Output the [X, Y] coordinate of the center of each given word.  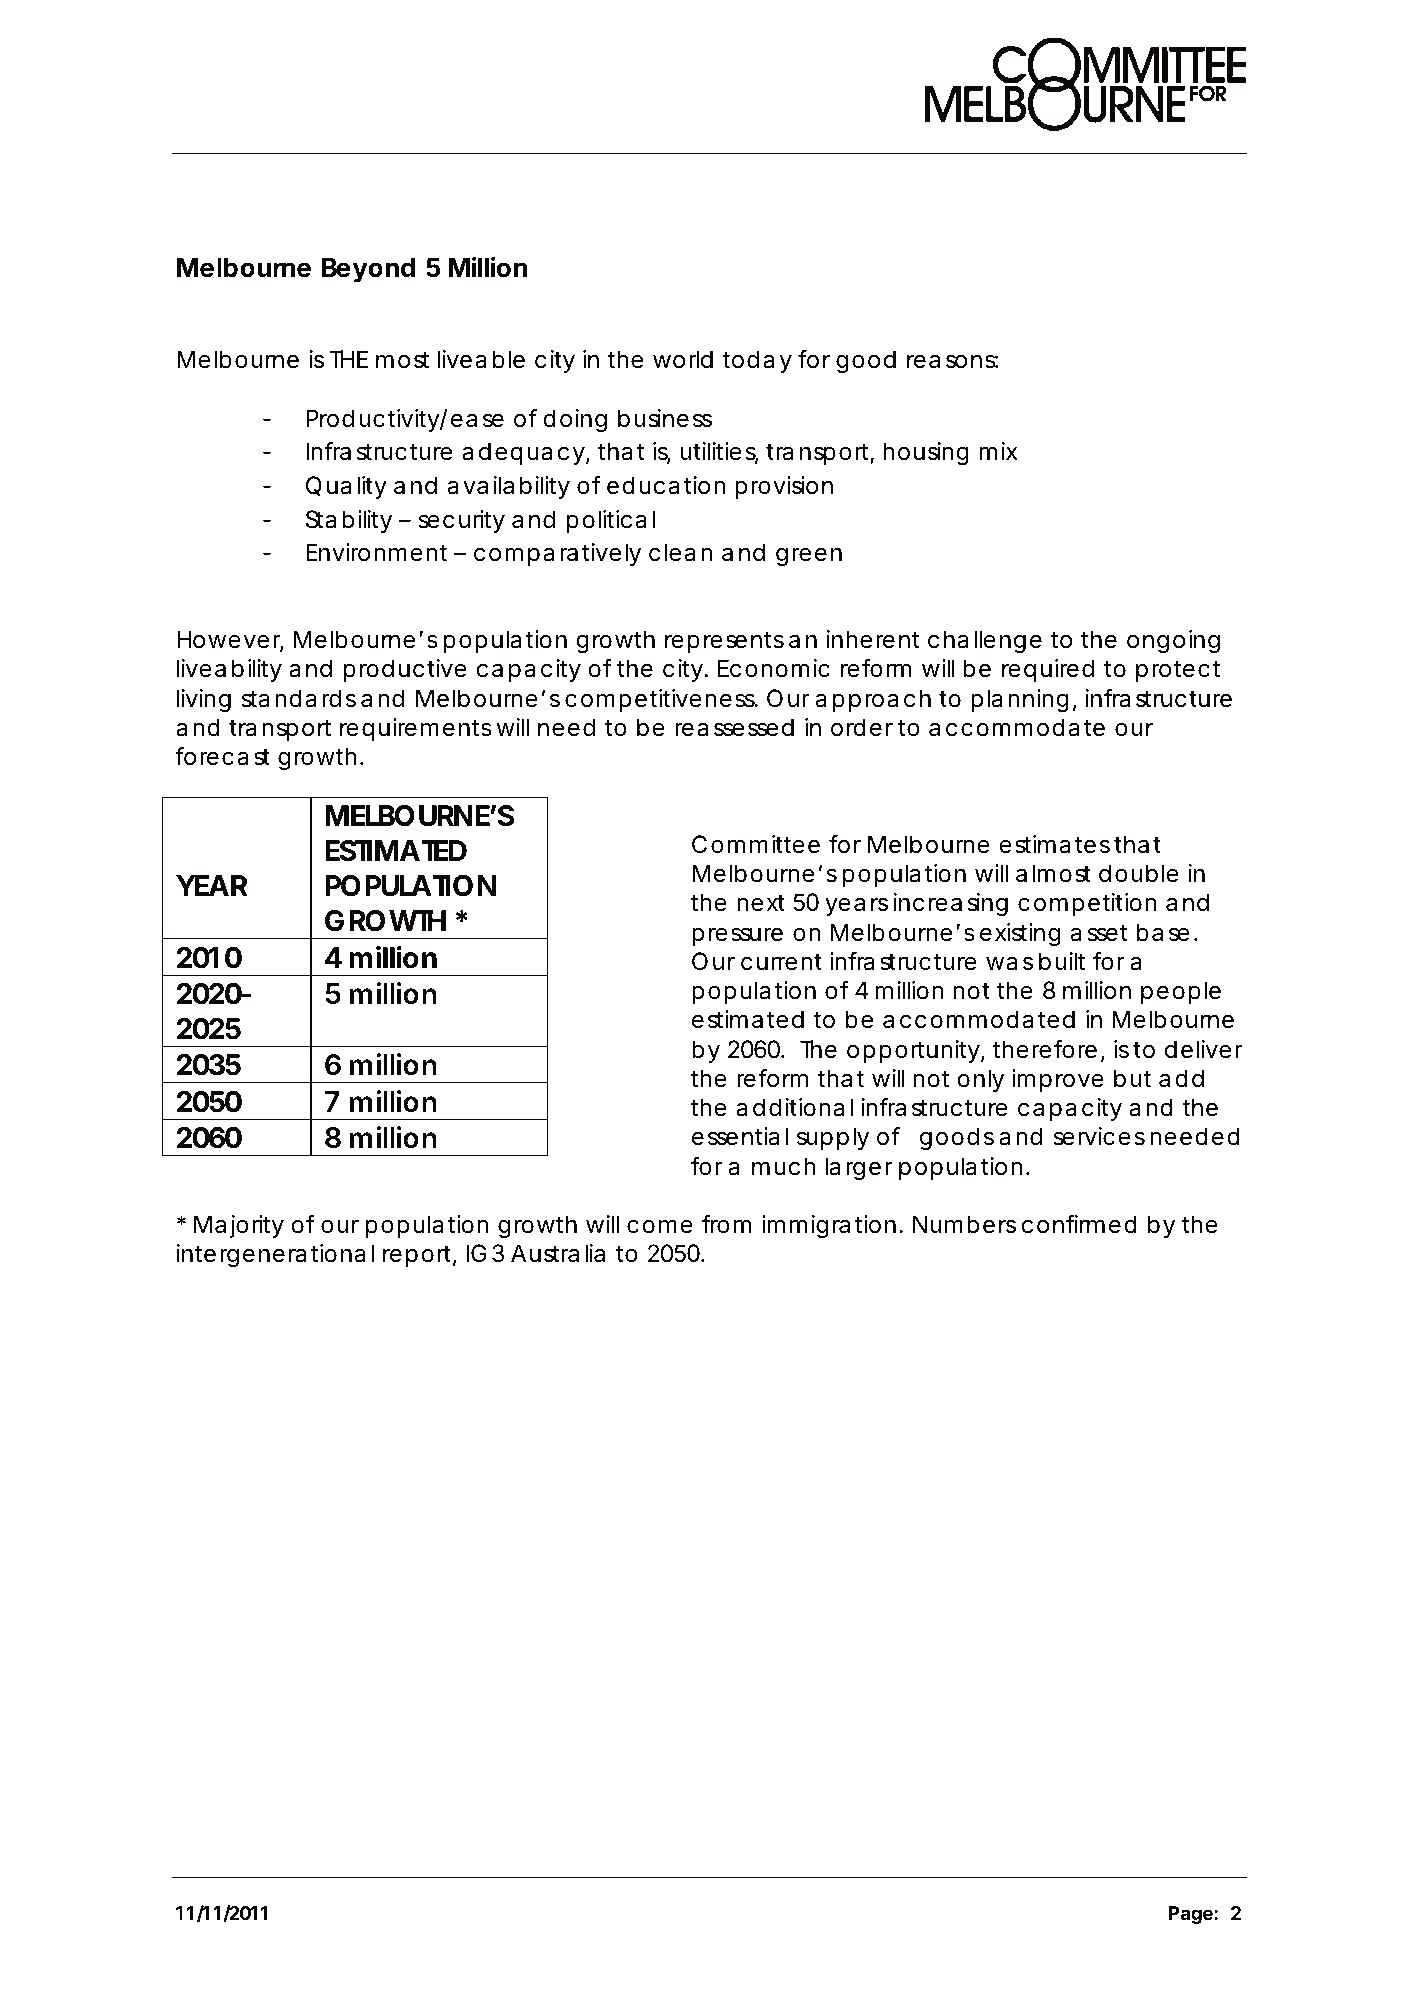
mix [999, 451]
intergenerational [275, 1255]
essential [740, 1136]
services [1099, 1136]
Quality [346, 487]
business [665, 418]
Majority [239, 1226]
